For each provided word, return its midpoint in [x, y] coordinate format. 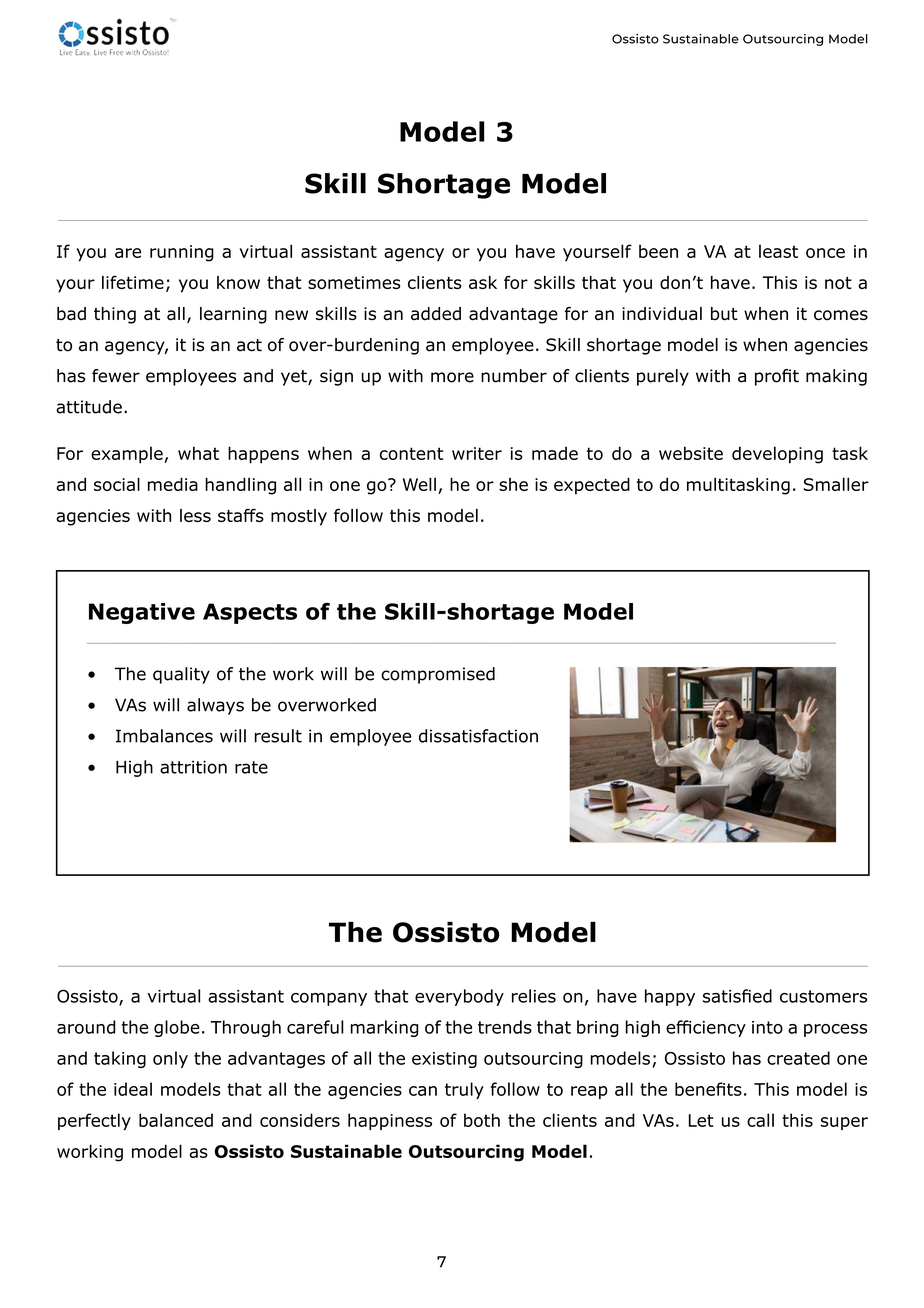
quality [181, 675]
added [436, 314]
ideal [133, 1089]
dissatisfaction [478, 736]
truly [464, 1090]
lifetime [133, 282]
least [778, 251]
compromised [438, 675]
